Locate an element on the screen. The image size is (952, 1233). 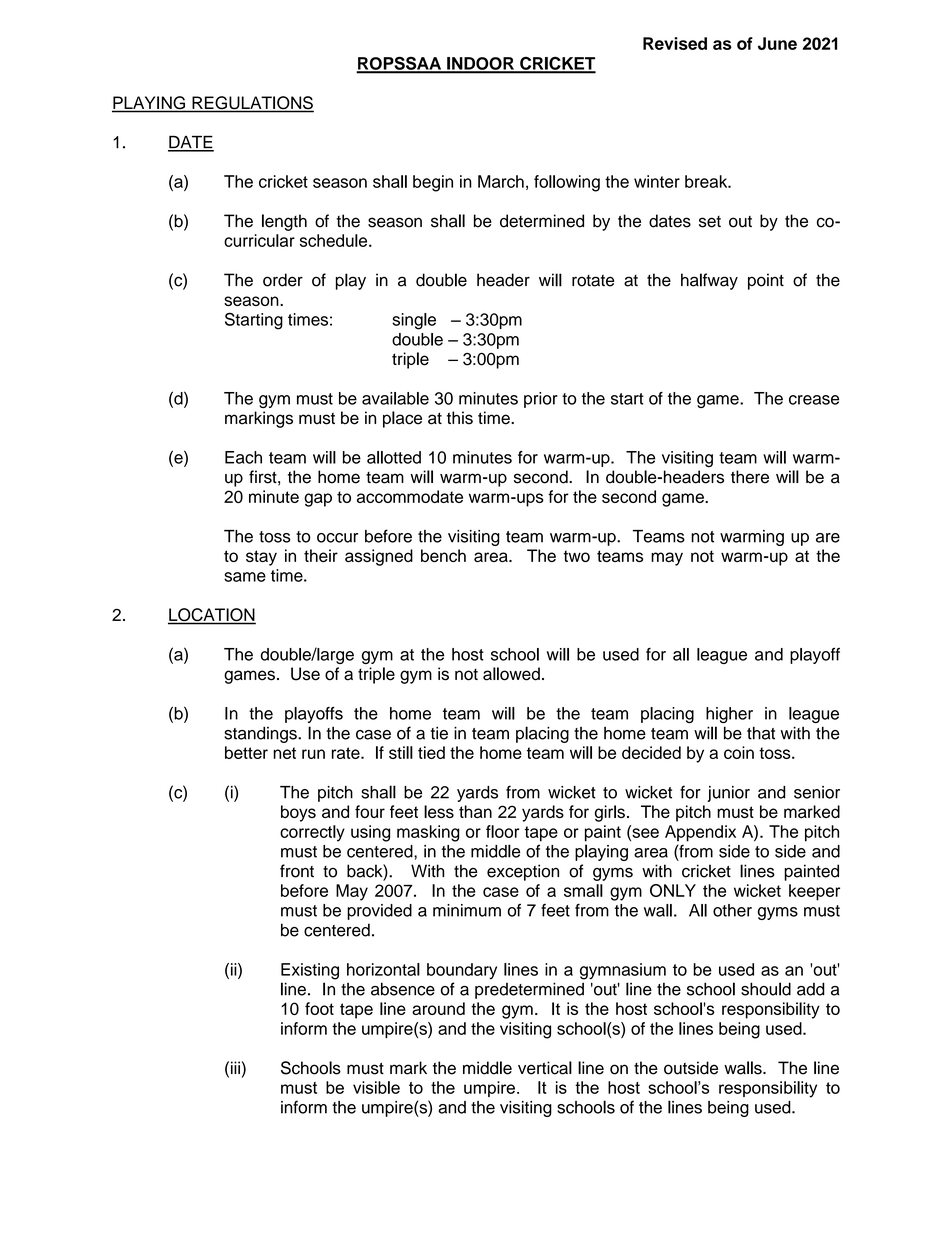
Each is located at coordinates (243, 457).
